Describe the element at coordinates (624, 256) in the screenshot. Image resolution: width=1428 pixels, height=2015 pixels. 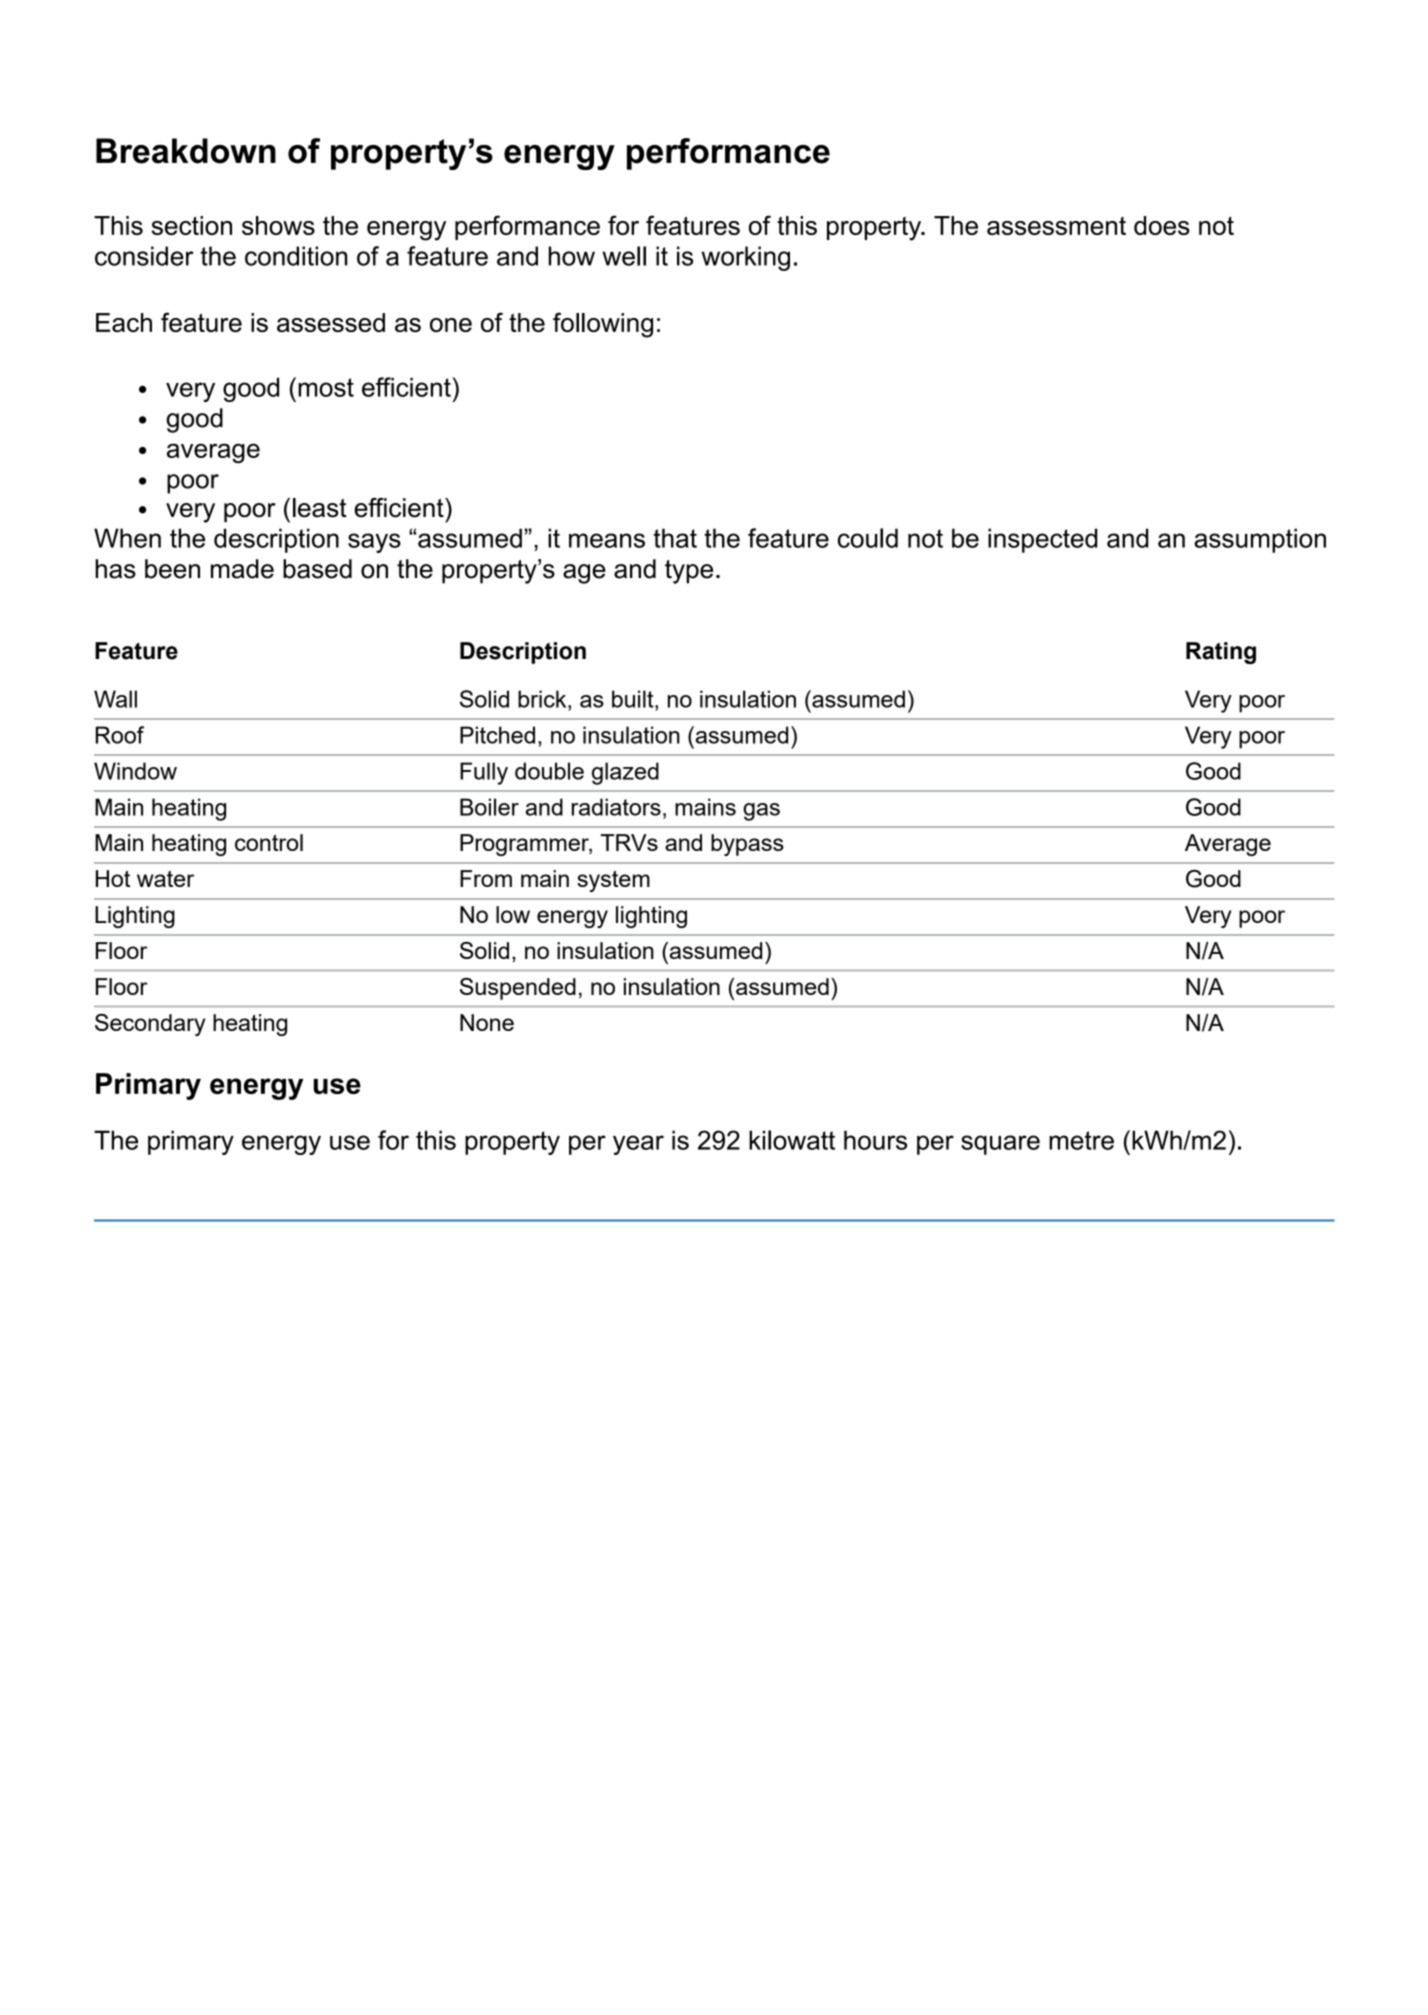
I see `well` at that location.
